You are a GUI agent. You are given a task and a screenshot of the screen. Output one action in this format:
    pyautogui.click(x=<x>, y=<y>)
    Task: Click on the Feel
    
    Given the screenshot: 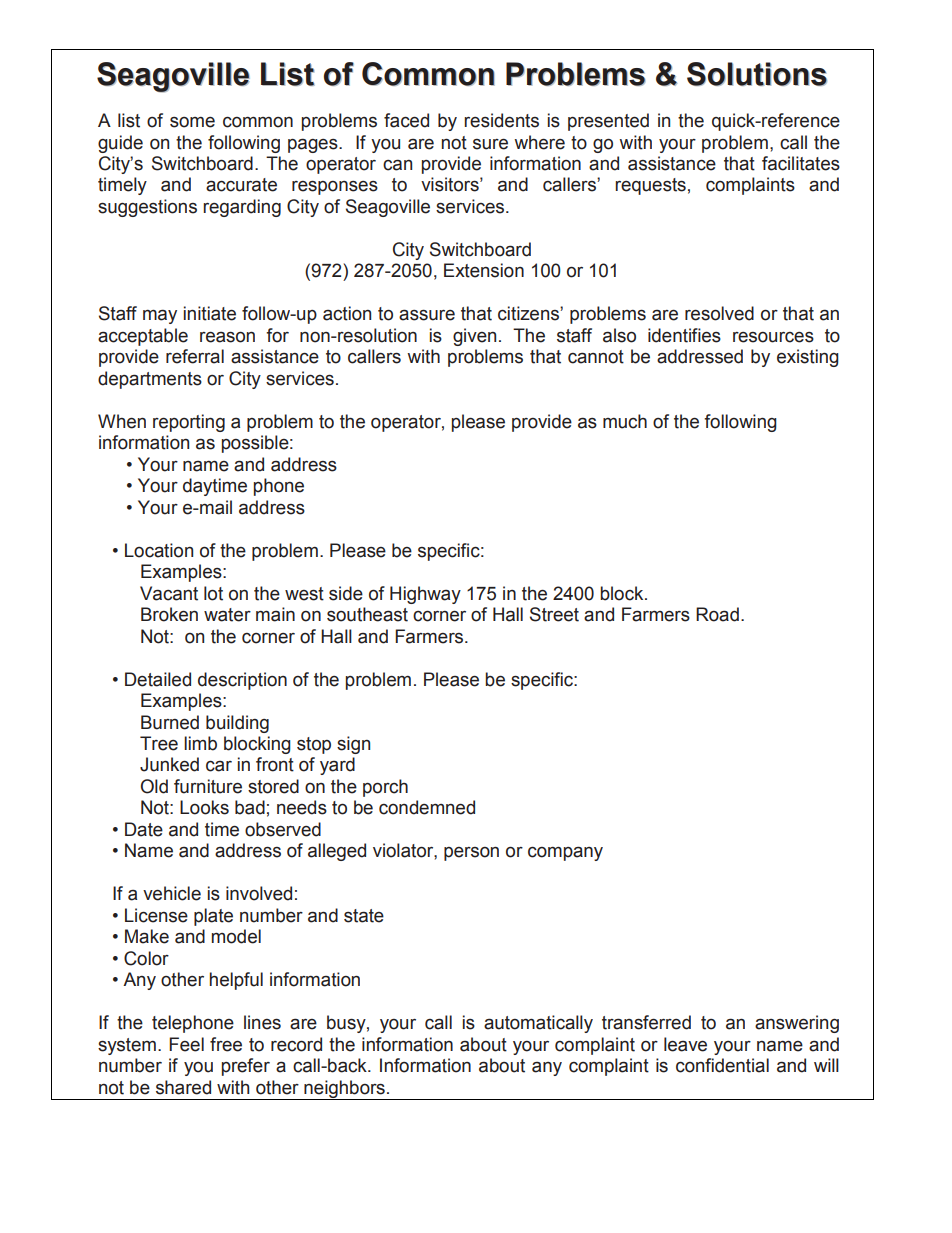 What is the action you would take?
    pyautogui.click(x=186, y=1044)
